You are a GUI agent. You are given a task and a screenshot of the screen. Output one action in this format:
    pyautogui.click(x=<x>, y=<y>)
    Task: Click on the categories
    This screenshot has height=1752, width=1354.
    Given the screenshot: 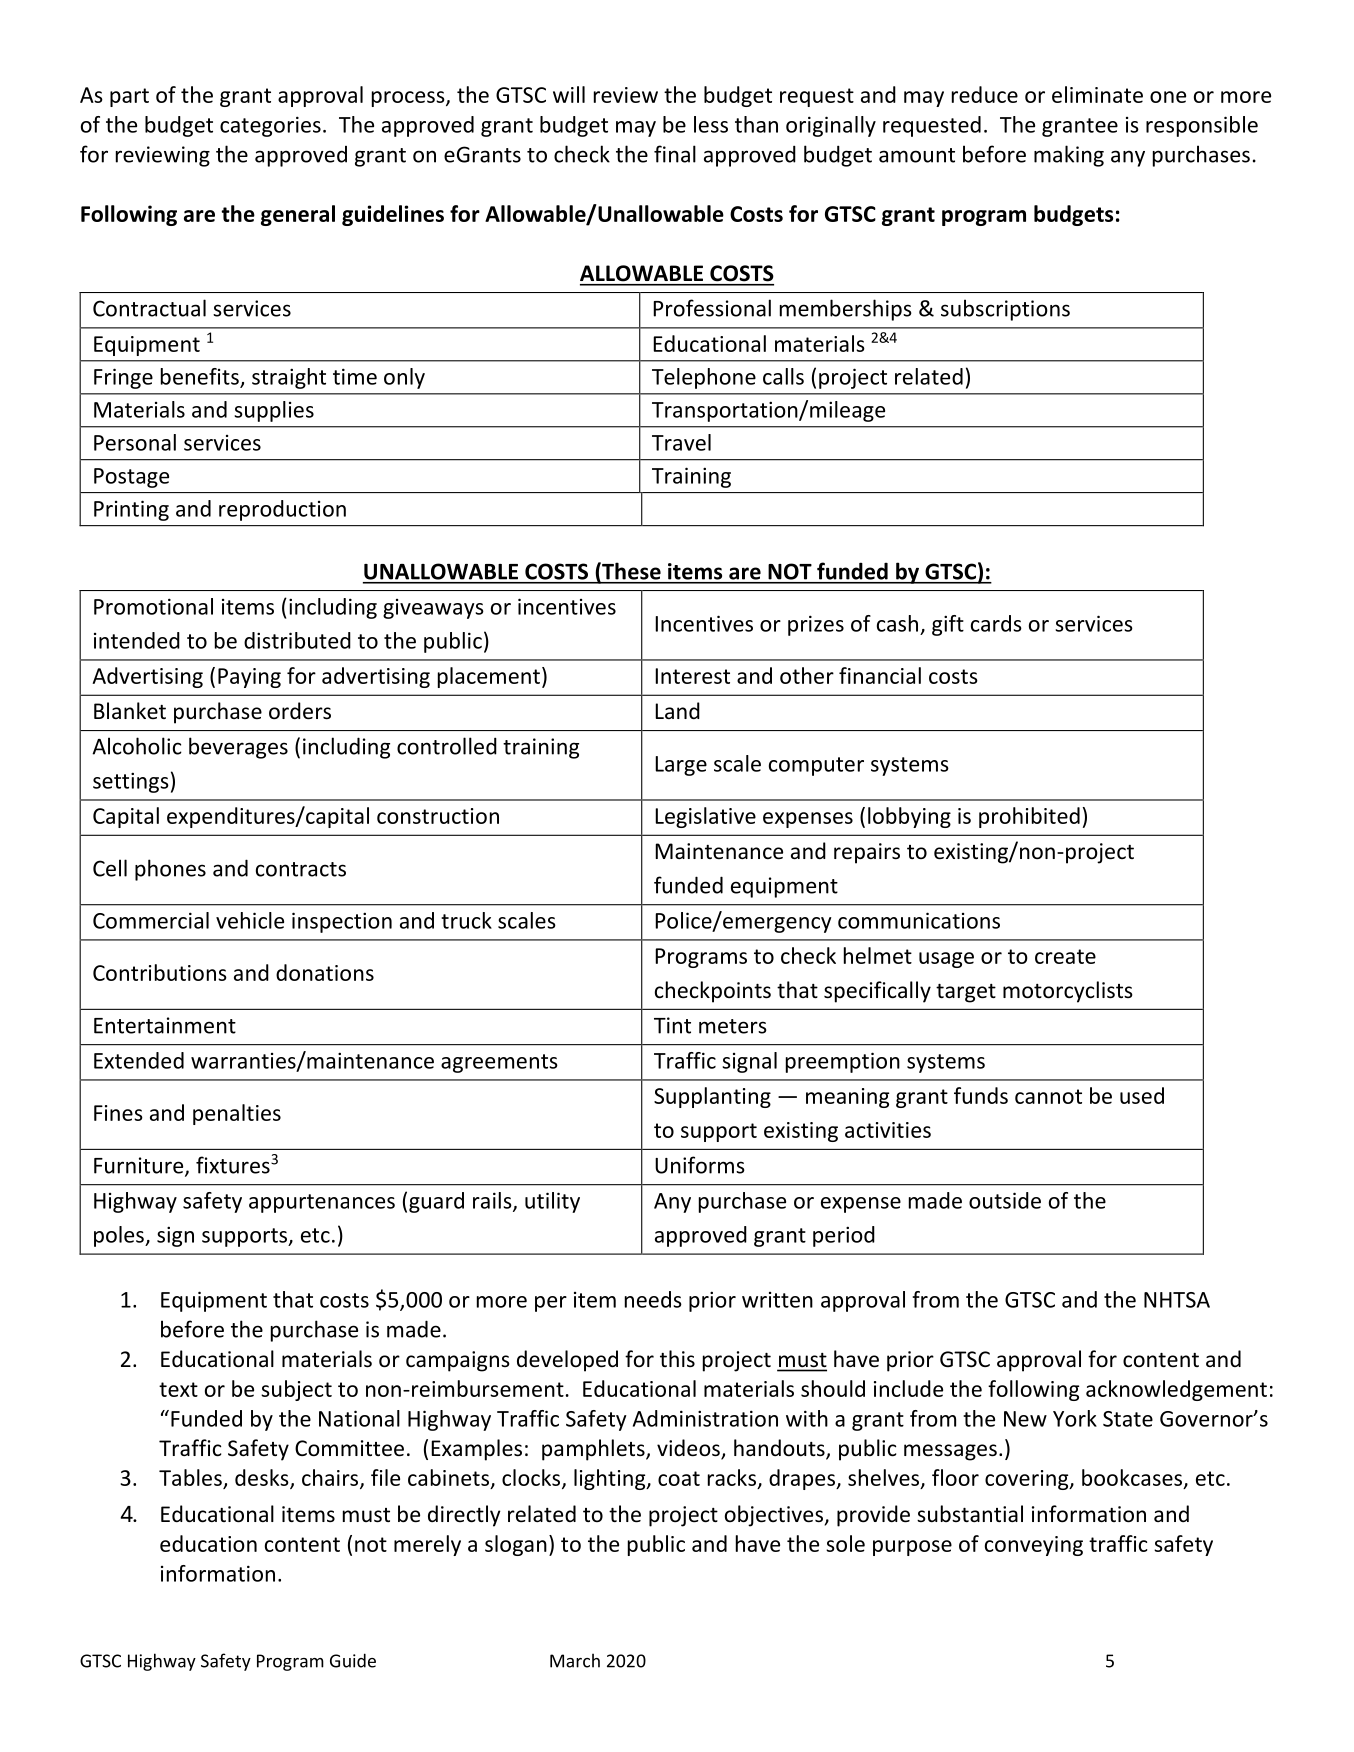 What is the action you would take?
    pyautogui.click(x=270, y=126)
